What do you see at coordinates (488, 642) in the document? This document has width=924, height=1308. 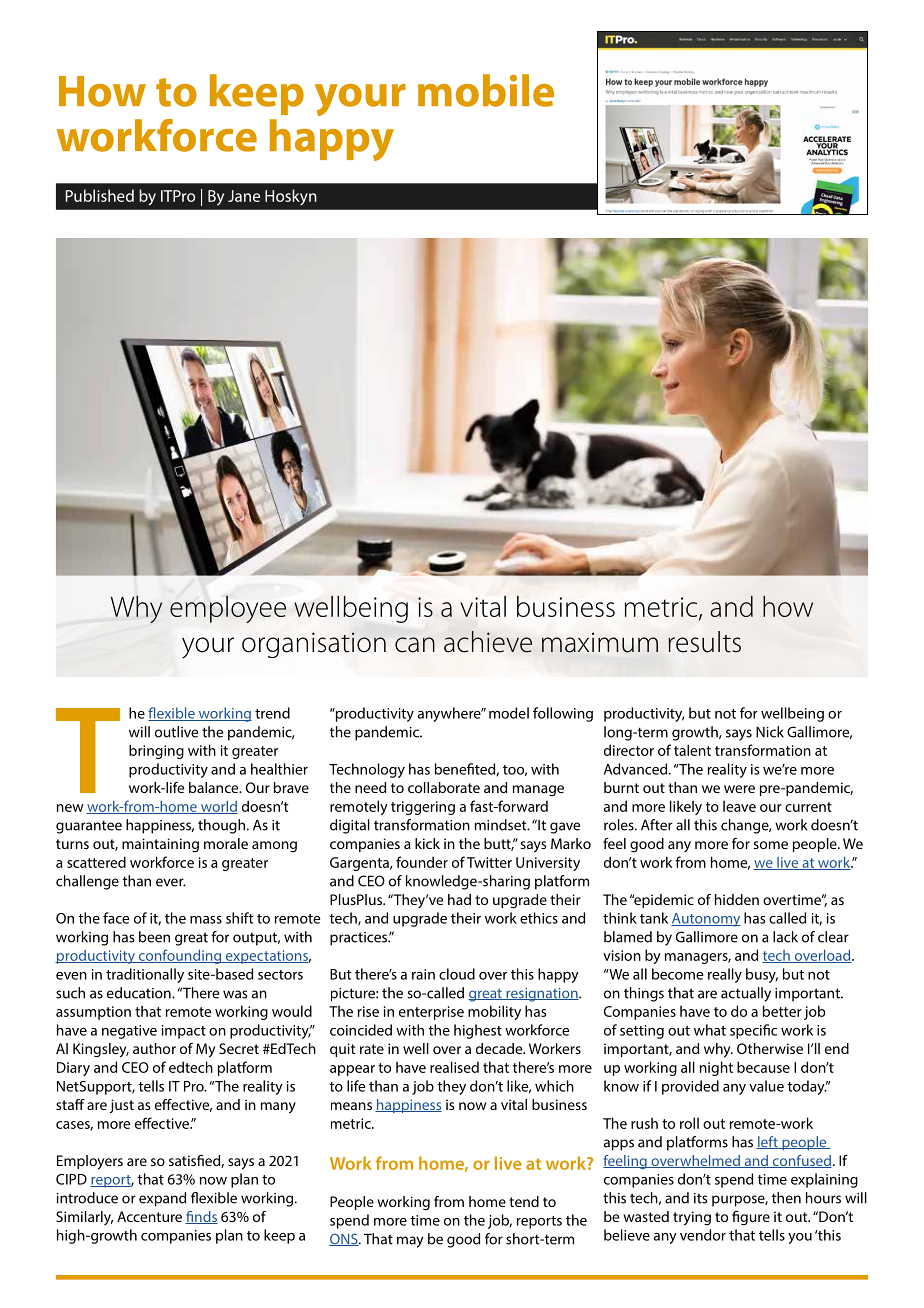 I see `achieve` at bounding box center [488, 642].
